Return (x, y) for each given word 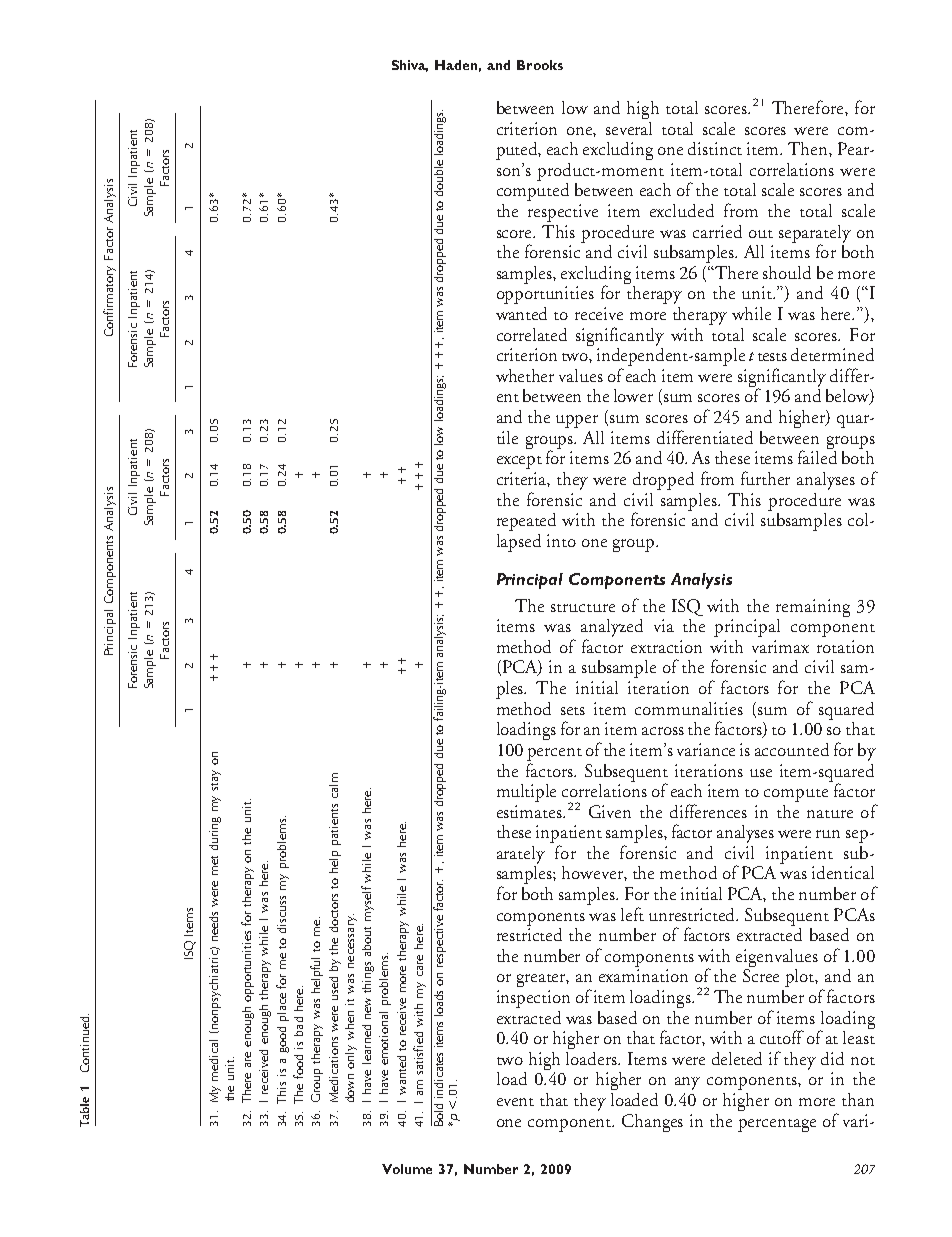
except (519, 462)
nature (830, 814)
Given (610, 811)
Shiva (410, 66)
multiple (526, 793)
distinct (715, 148)
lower (633, 395)
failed (817, 456)
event (515, 1102)
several (629, 128)
